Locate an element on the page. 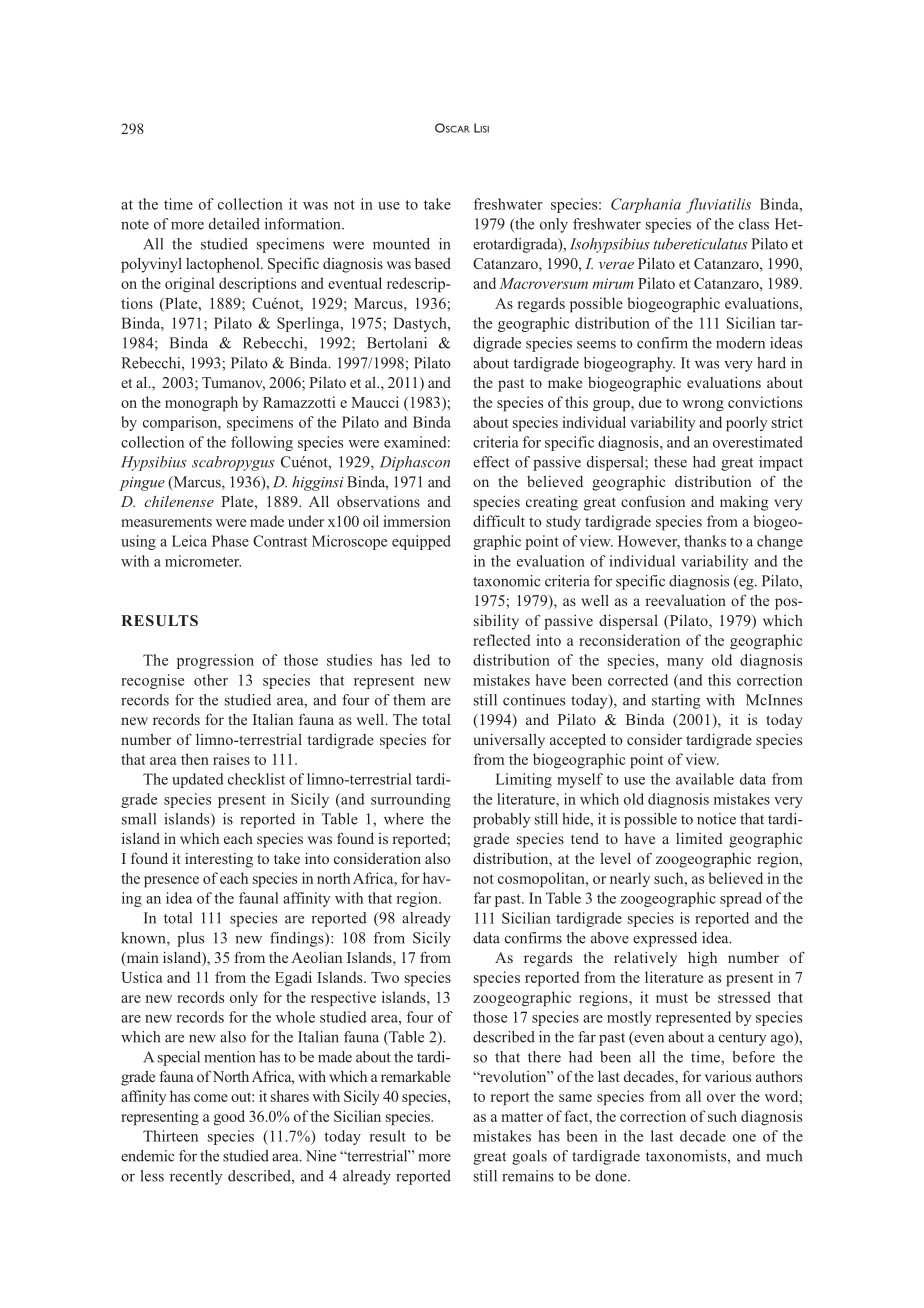  based is located at coordinates (433, 263).
